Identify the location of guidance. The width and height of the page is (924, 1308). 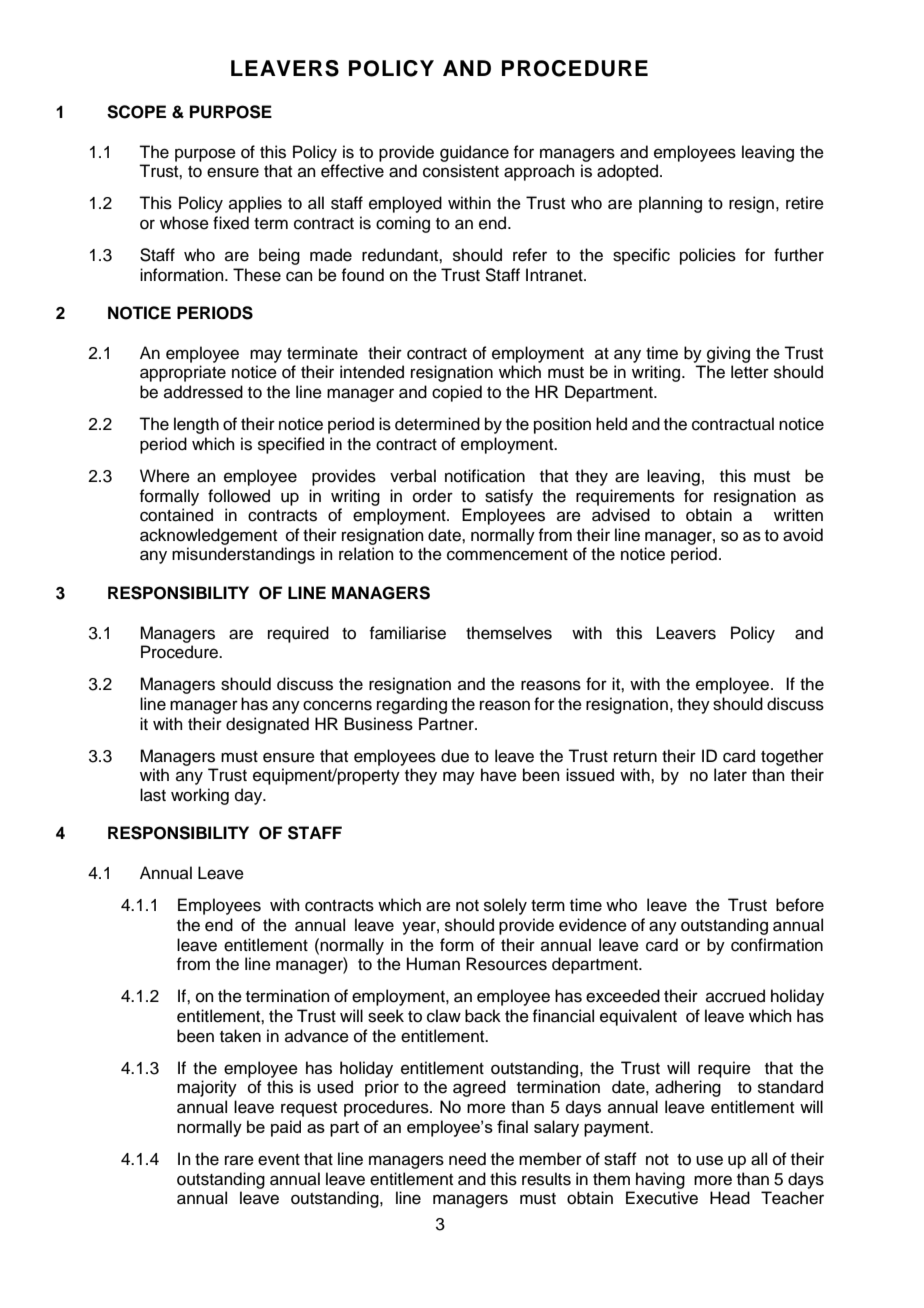
(474, 153).
